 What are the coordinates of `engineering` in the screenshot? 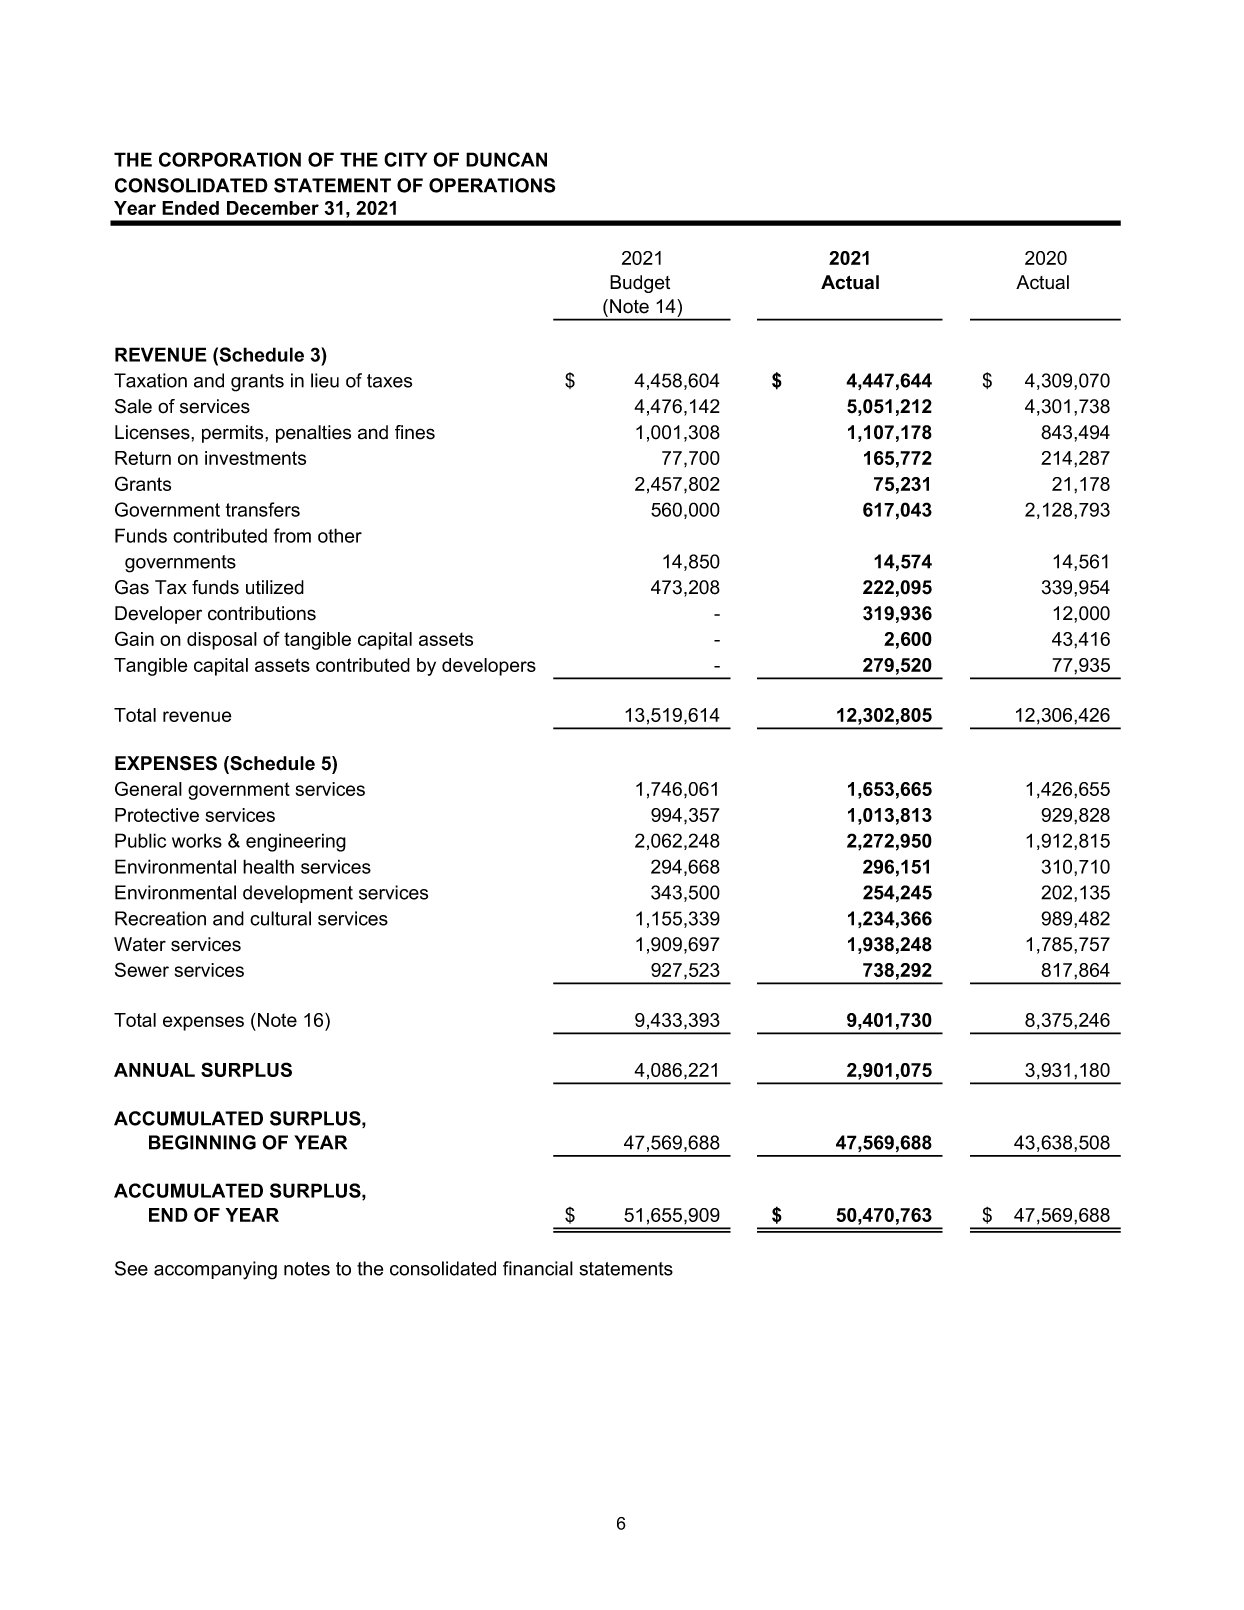 It's located at (296, 842).
